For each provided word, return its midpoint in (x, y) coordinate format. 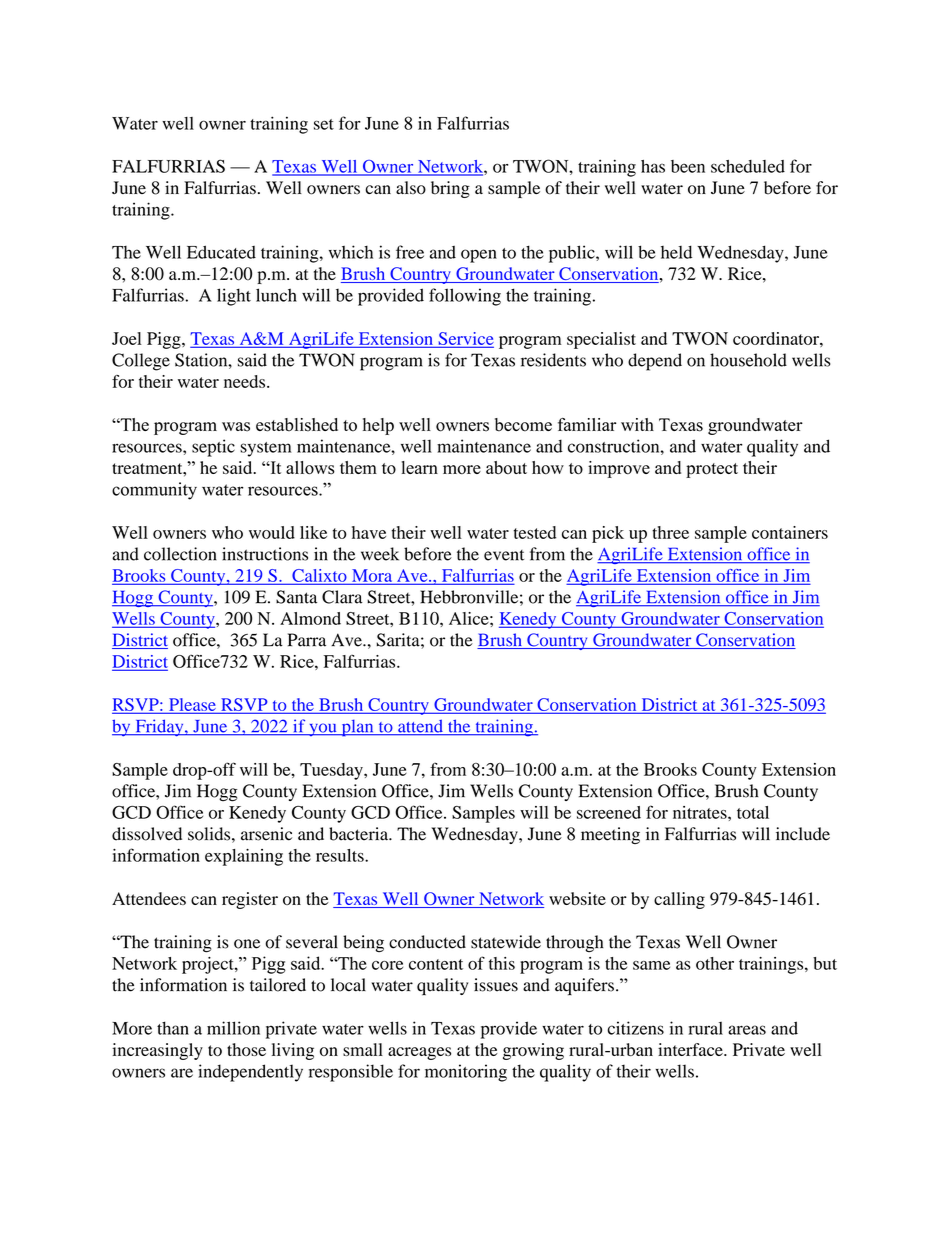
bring (450, 189)
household (748, 360)
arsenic (266, 834)
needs (244, 381)
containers (790, 532)
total (753, 812)
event (504, 555)
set (324, 124)
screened (609, 812)
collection (180, 554)
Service (465, 339)
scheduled (748, 166)
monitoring (466, 1073)
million (233, 1028)
